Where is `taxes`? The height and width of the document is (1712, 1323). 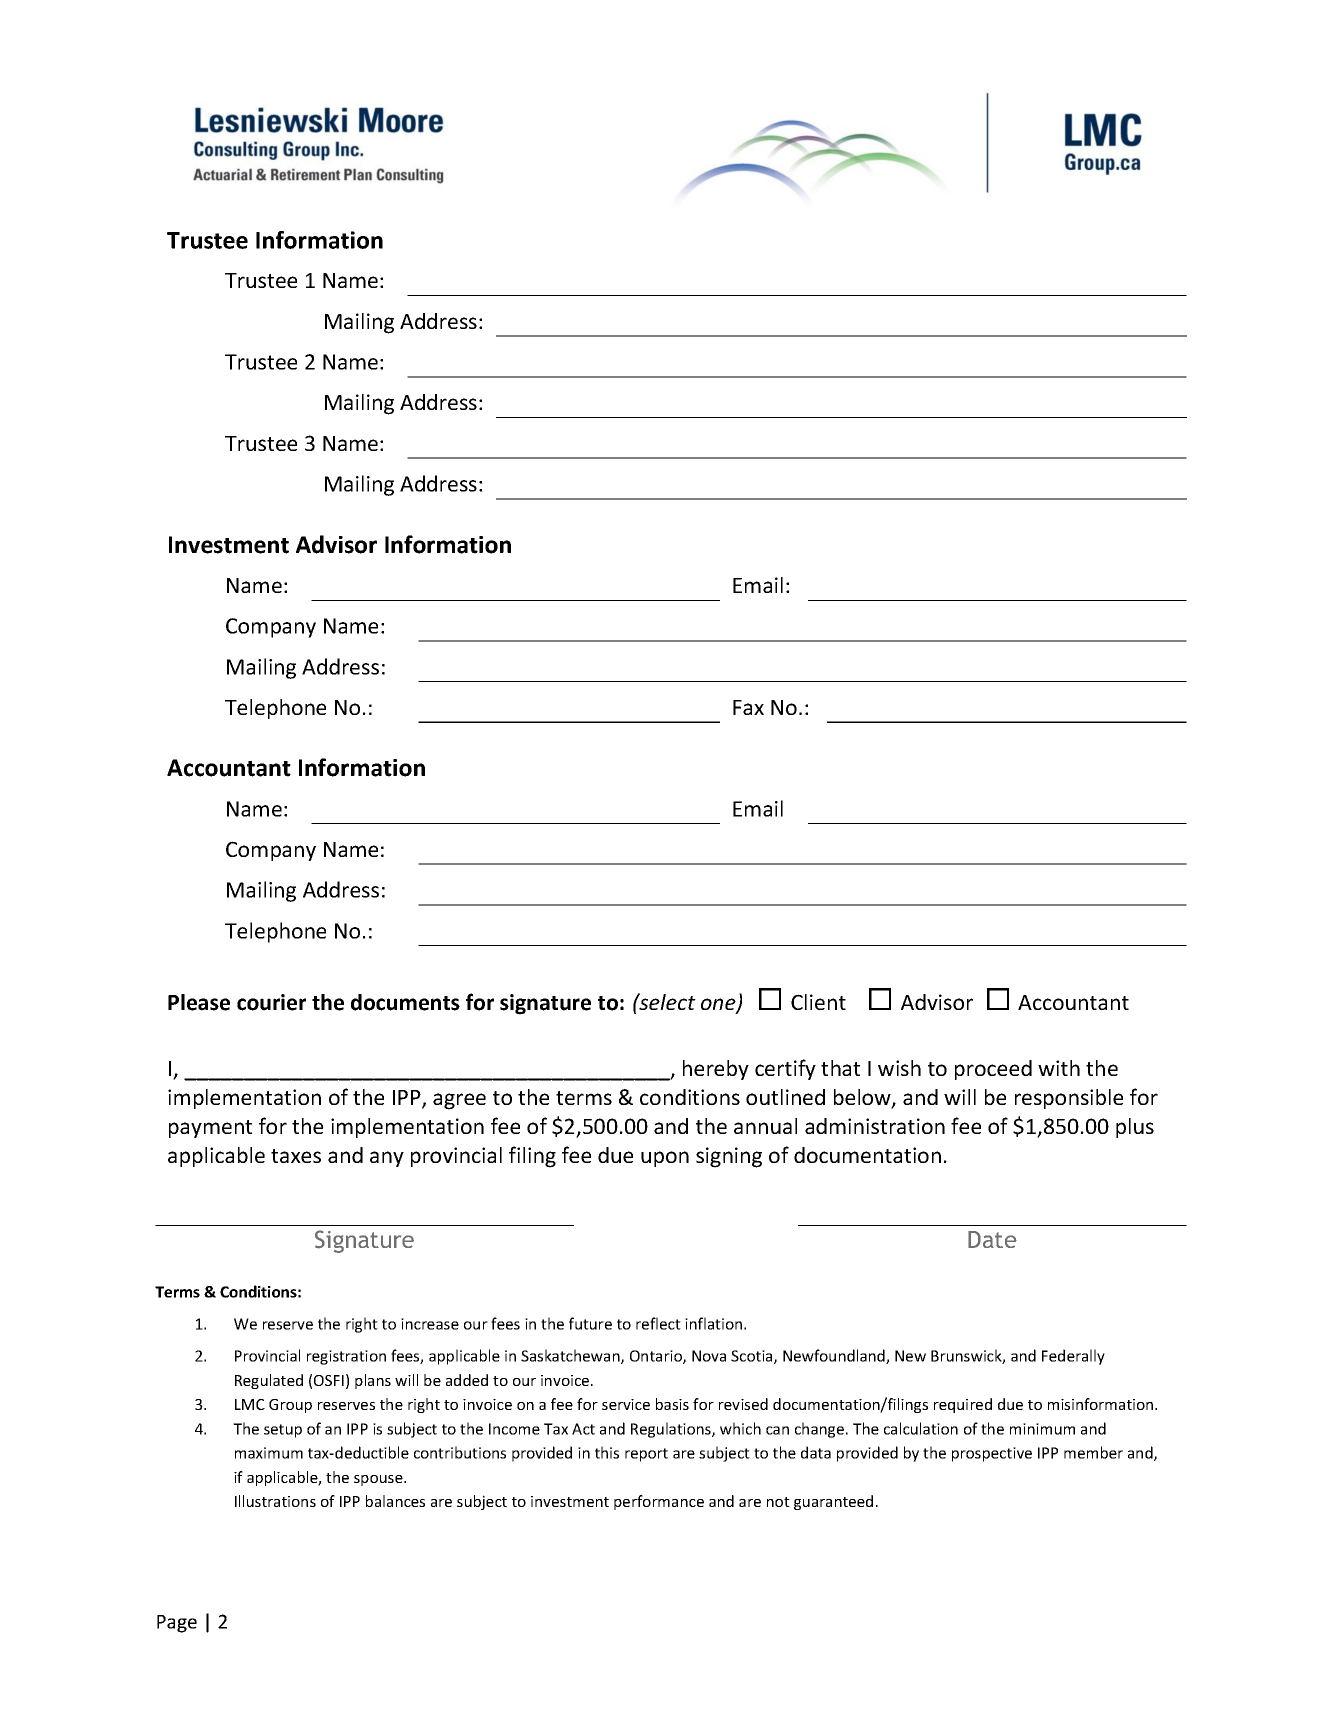
taxes is located at coordinates (296, 1156).
